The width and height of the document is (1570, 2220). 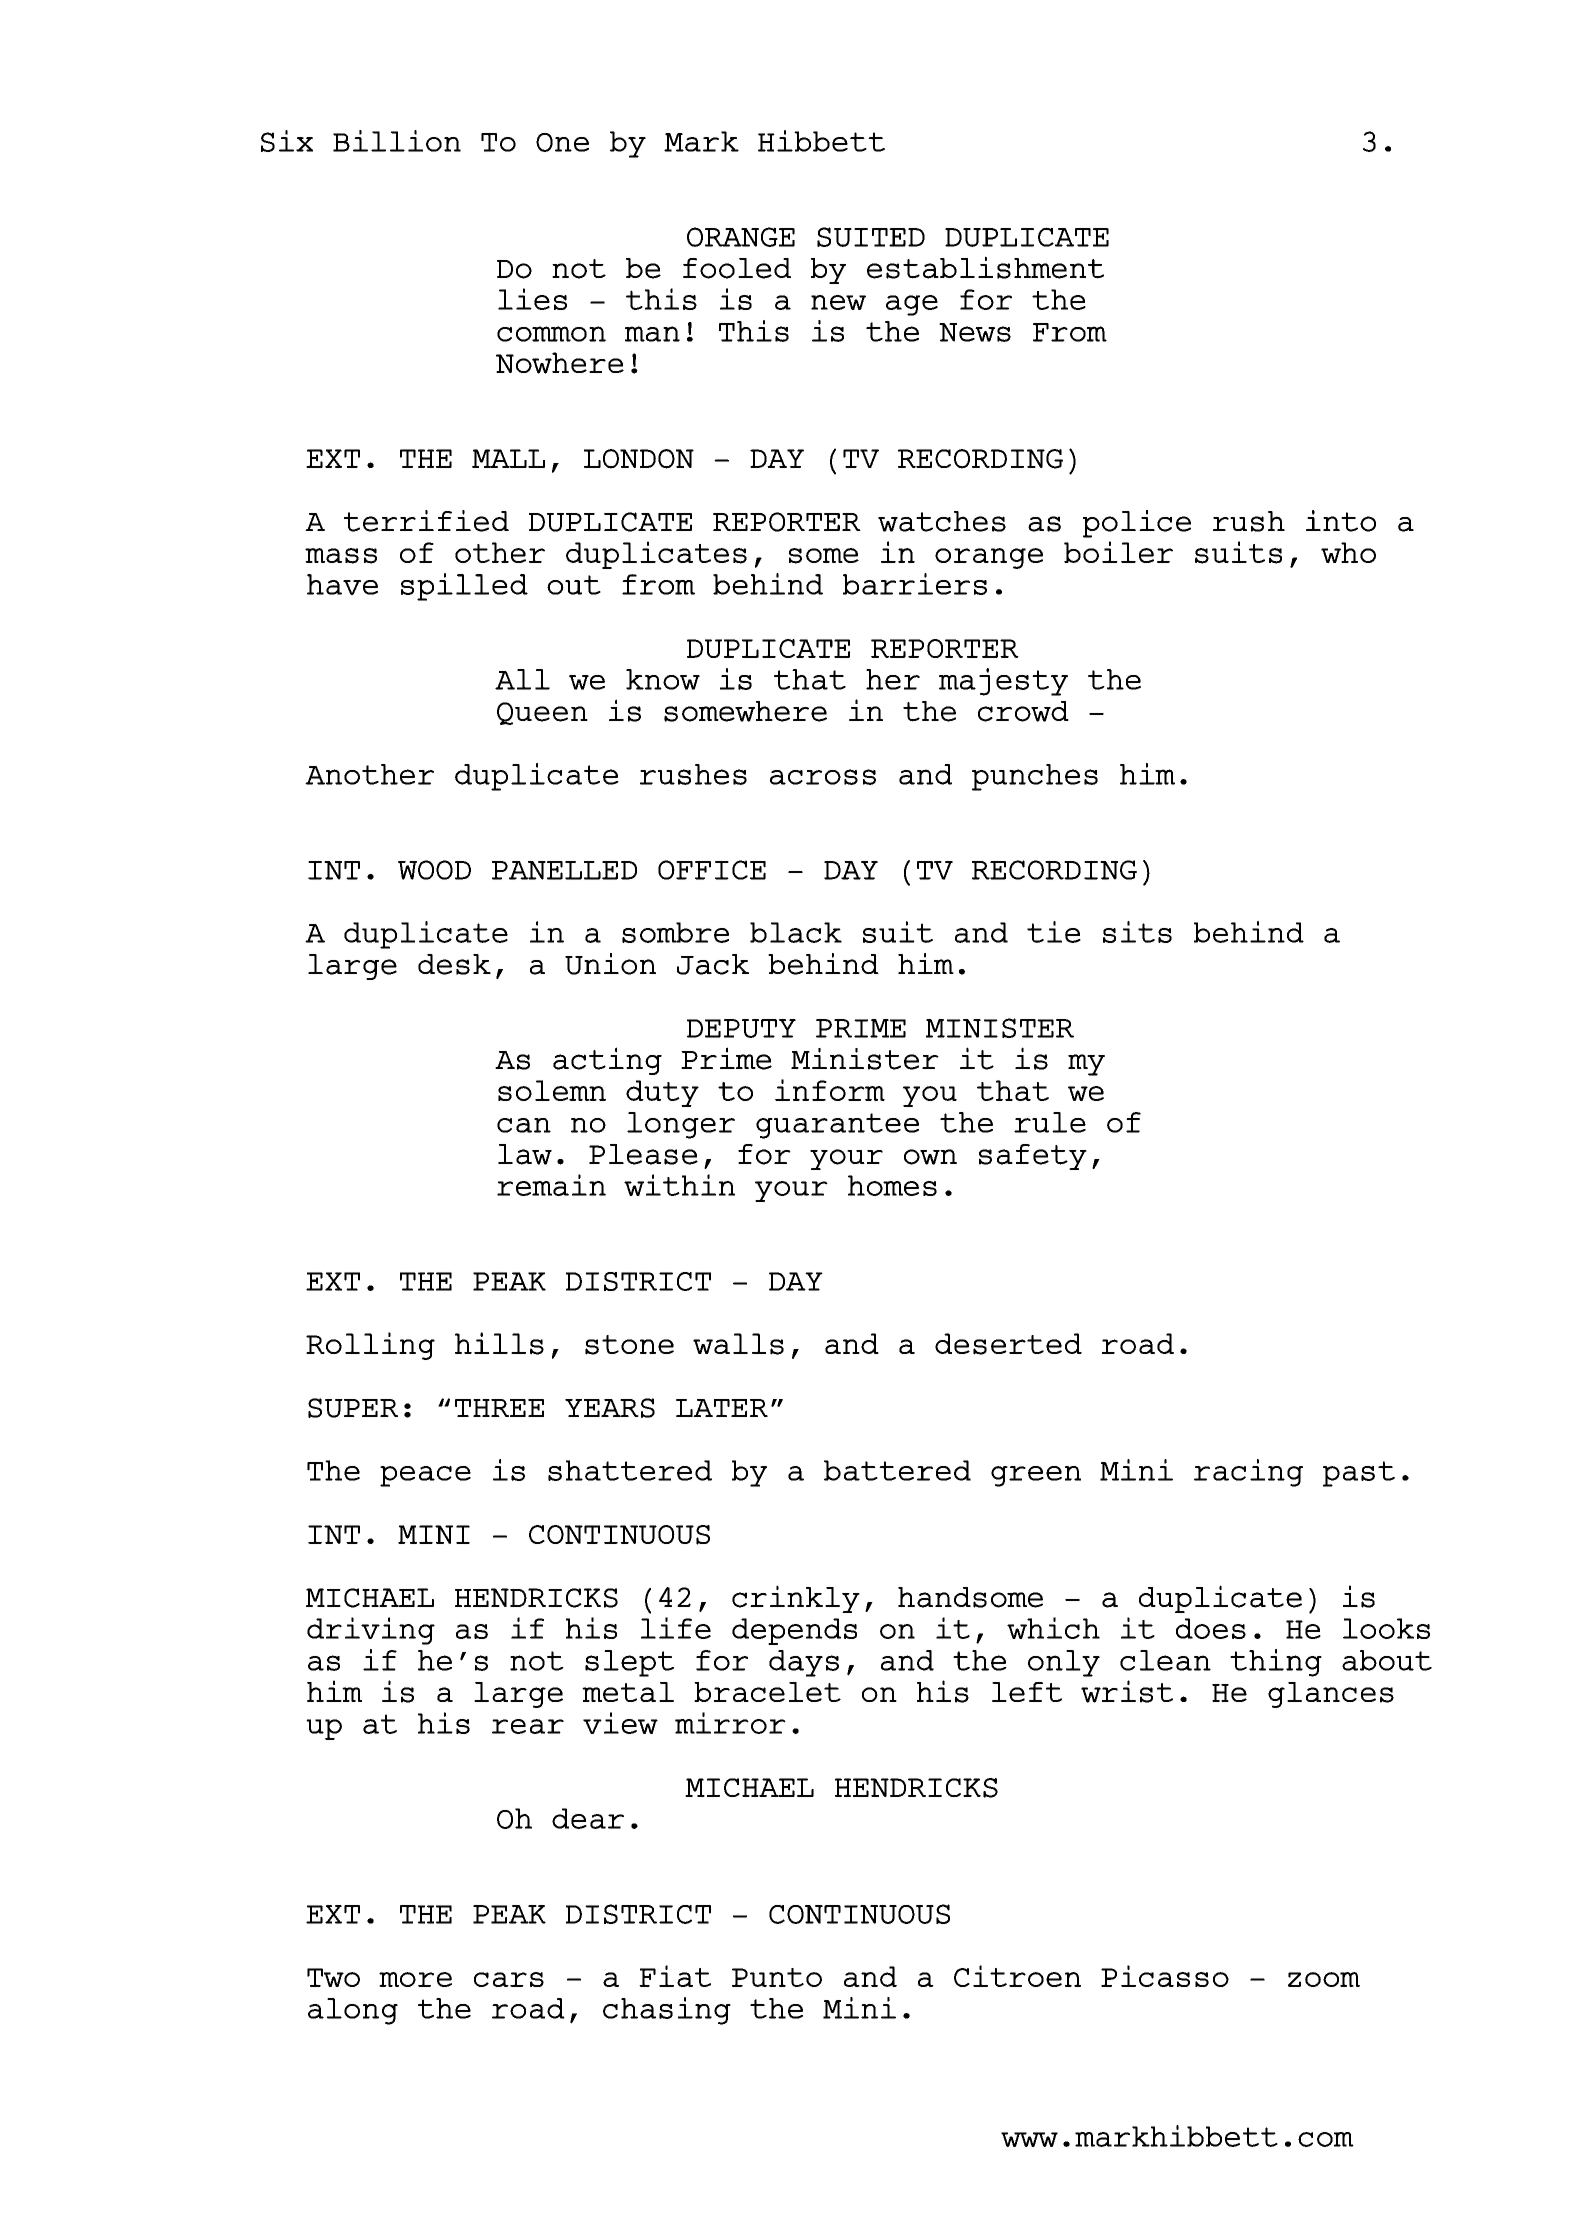 I want to click on barriers, so click(x=915, y=584).
